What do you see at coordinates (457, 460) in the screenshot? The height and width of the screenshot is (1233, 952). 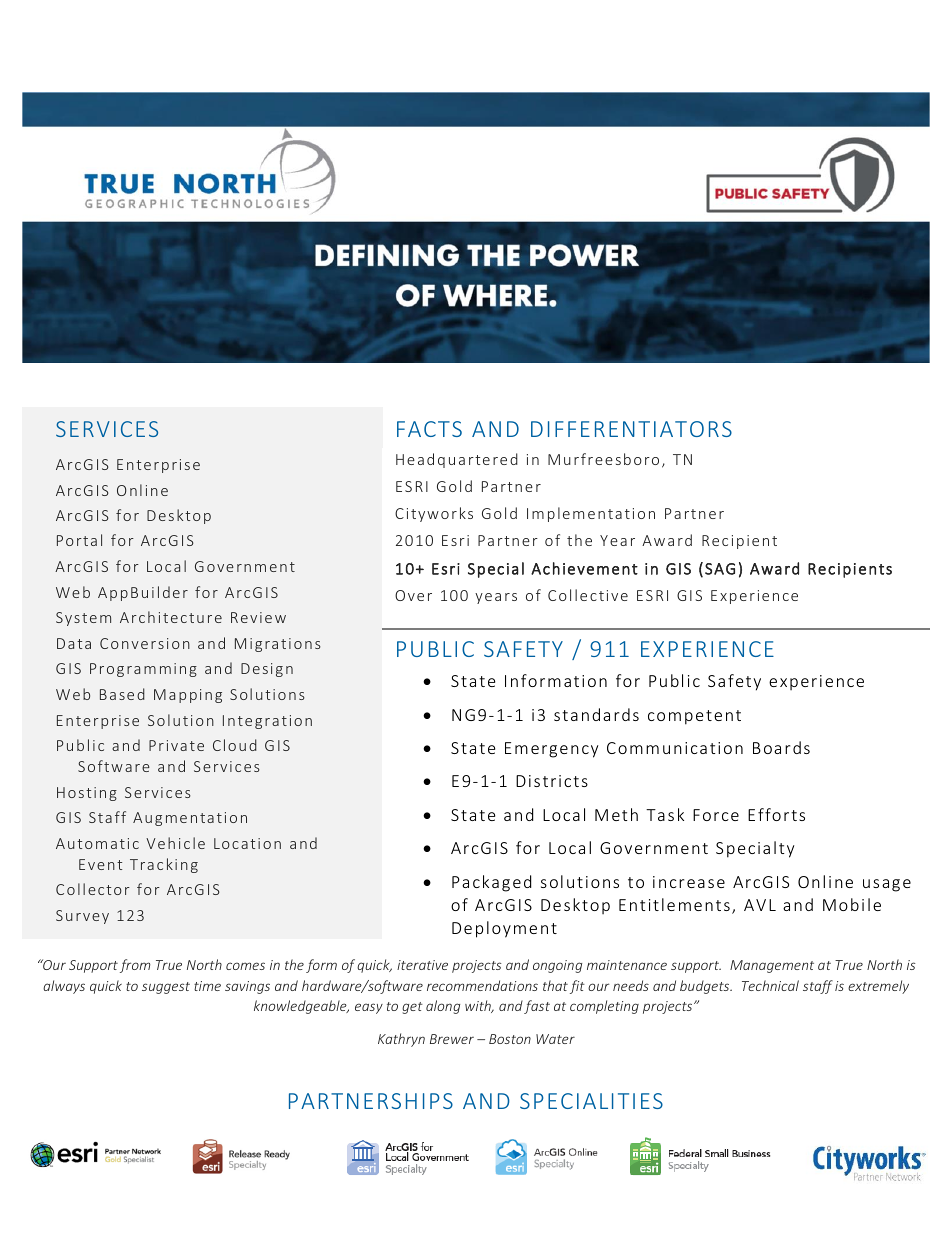 I see `Headquartered` at bounding box center [457, 460].
